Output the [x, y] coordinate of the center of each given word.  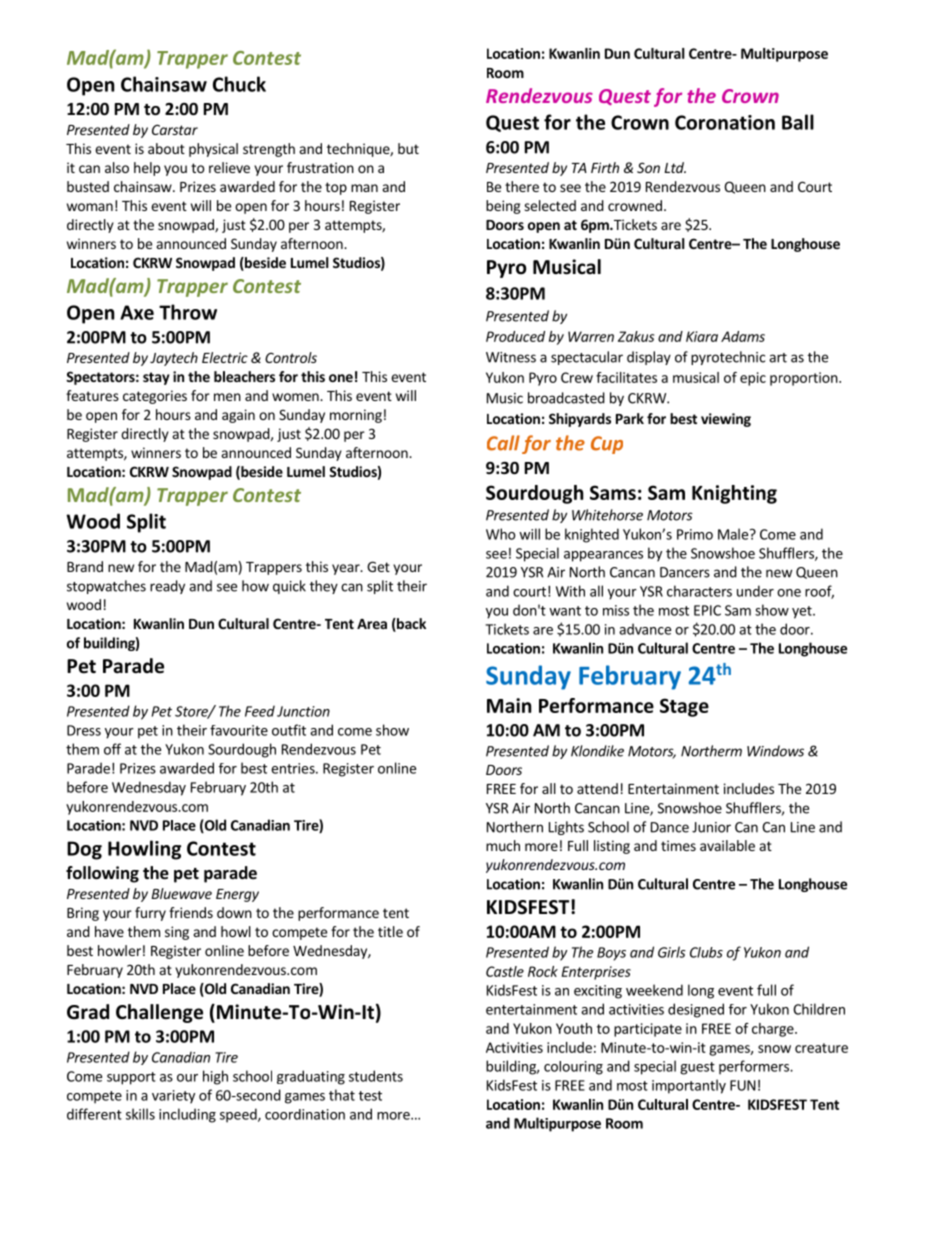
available [727, 845]
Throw [188, 312]
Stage [684, 707]
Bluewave [181, 893]
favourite [239, 730]
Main [509, 705]
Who [501, 534]
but [408, 148]
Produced [515, 336]
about [166, 148]
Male [733, 534]
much [503, 845]
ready [167, 587]
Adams [743, 336]
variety [173, 1097]
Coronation [725, 122]
